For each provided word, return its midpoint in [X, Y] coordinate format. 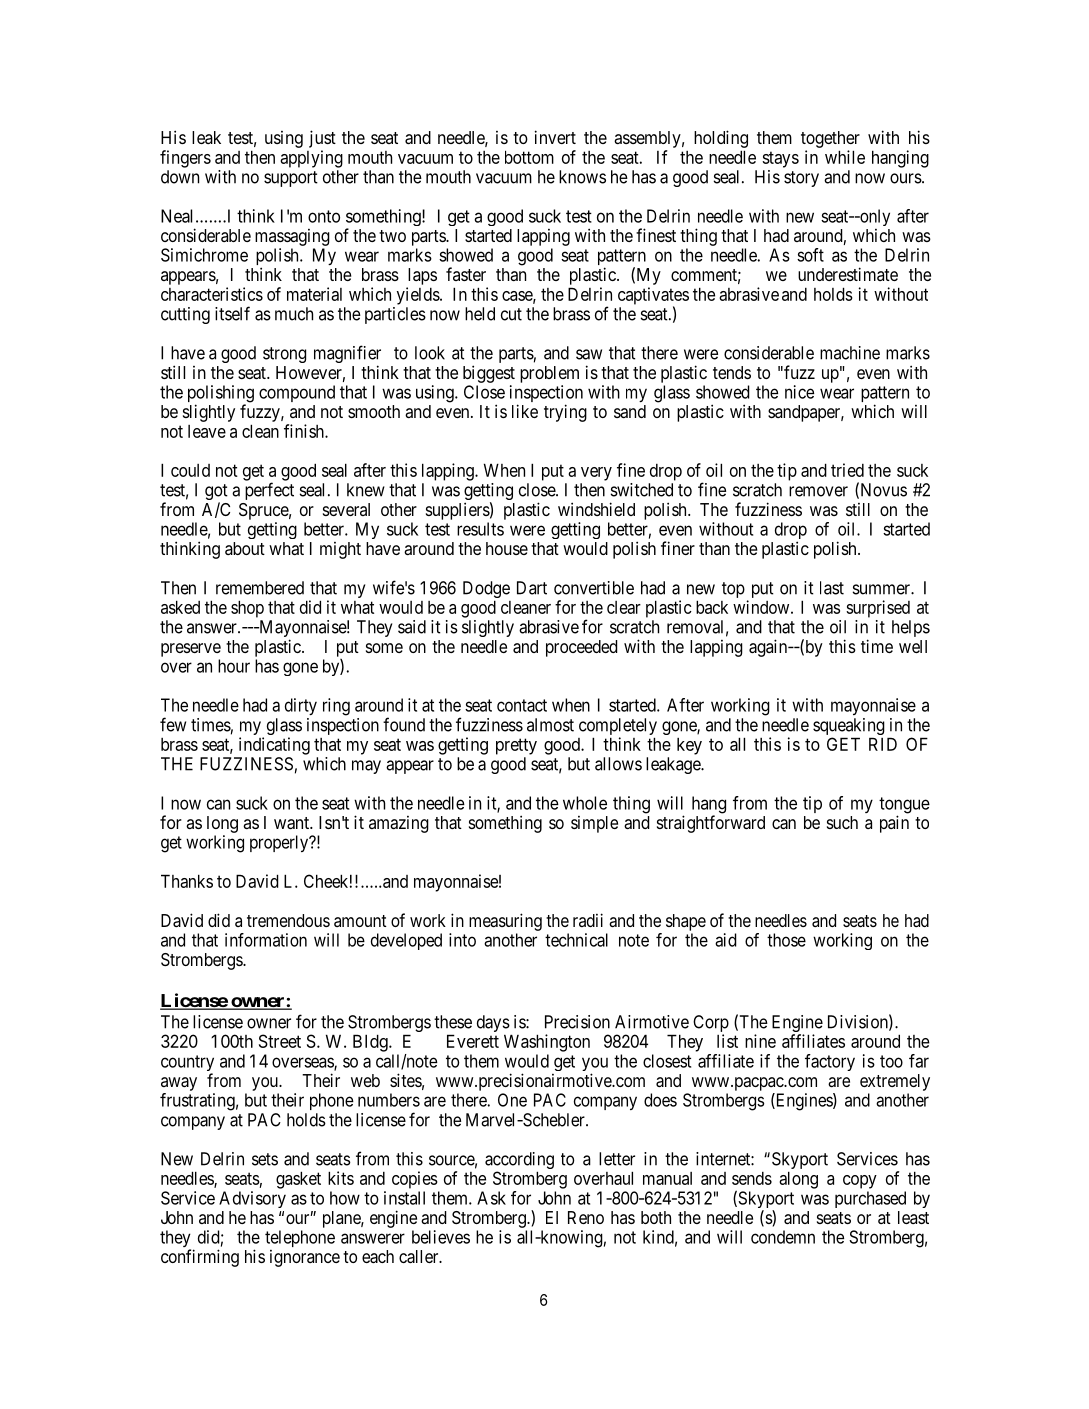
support [291, 179]
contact [522, 705]
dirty [301, 706]
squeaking [849, 728]
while [845, 157]
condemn [783, 1237]
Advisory [252, 1199]
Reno [586, 1217]
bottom [529, 157]
